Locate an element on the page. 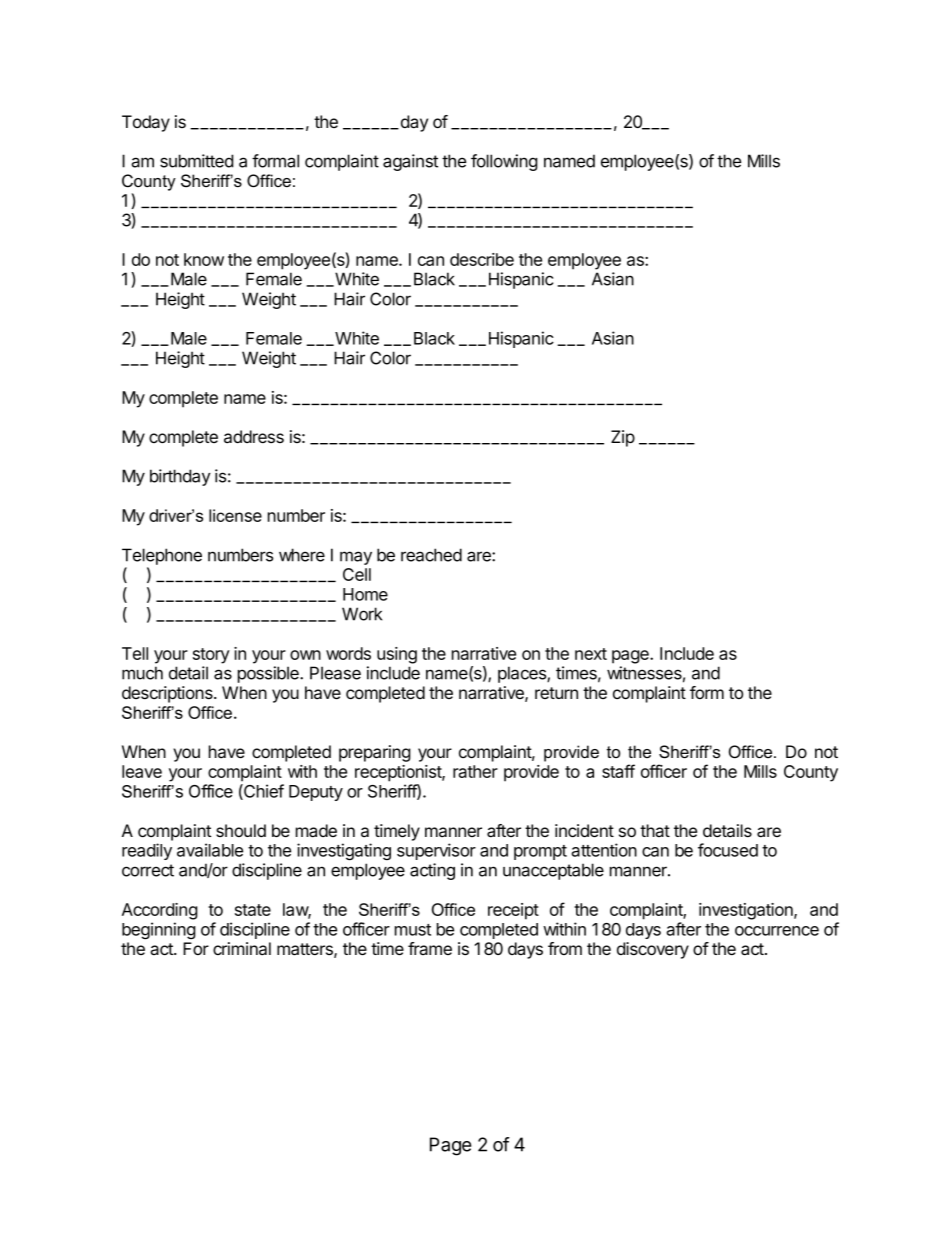 This document has height=1233, width=952. against is located at coordinates (410, 162).
